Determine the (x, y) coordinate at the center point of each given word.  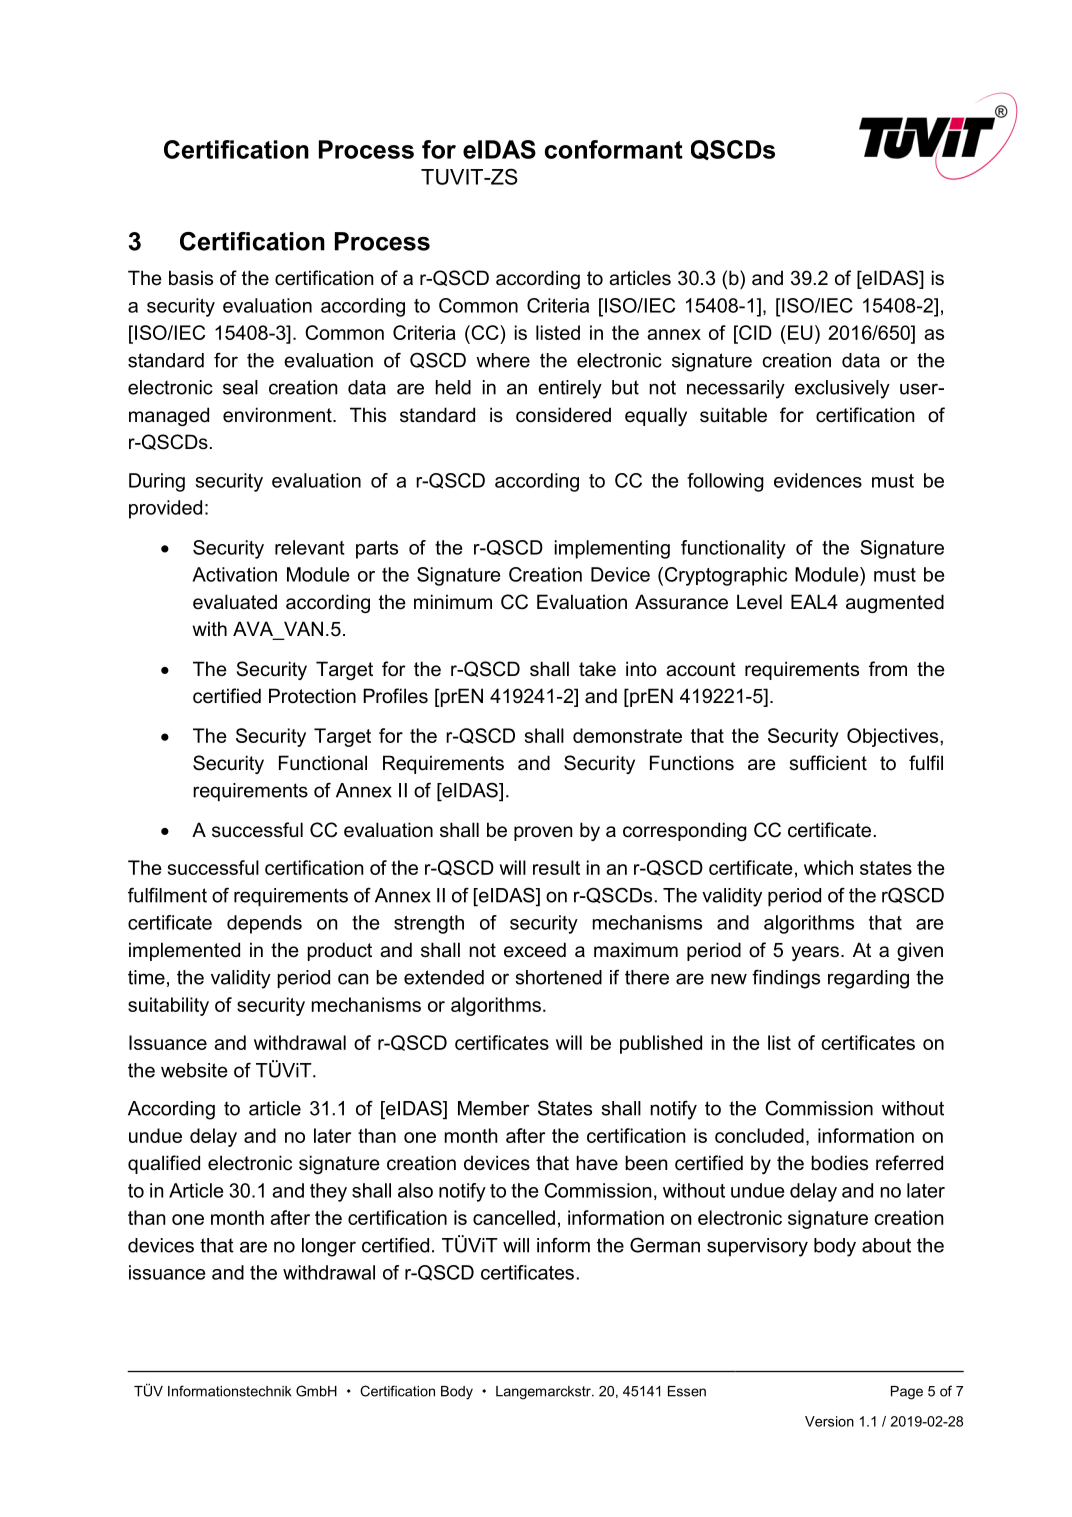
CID (754, 332)
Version (829, 1421)
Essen (687, 1391)
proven (543, 833)
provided (165, 509)
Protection (312, 696)
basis (191, 278)
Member (494, 1108)
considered (563, 415)
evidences (818, 480)
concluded (759, 1135)
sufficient (828, 763)
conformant (614, 149)
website (194, 1070)
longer (329, 1247)
